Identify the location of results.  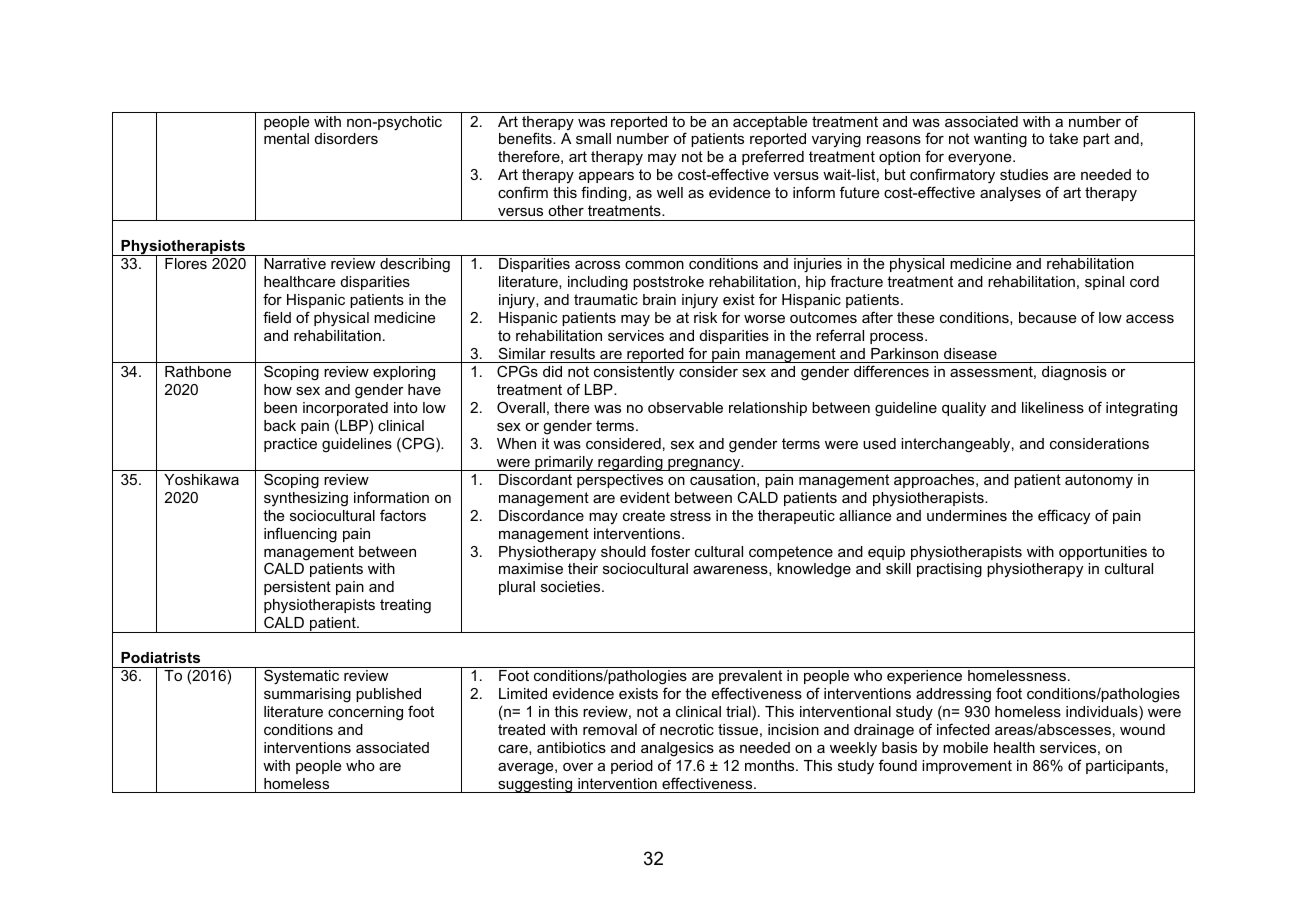
(572, 353).
